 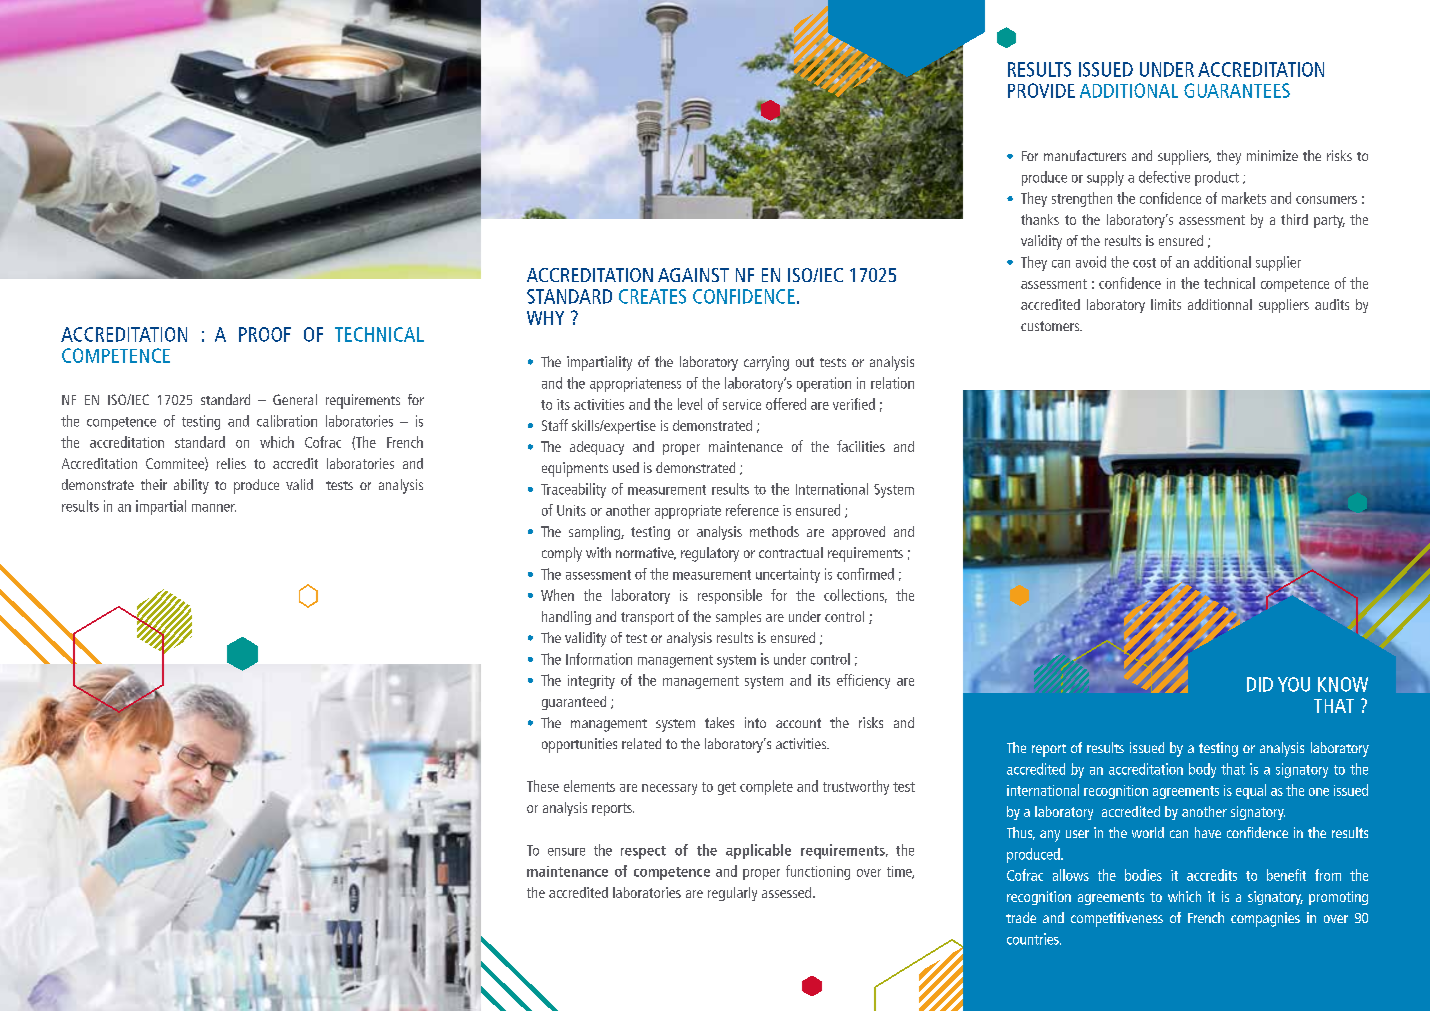 What do you see at coordinates (766, 363) in the page?
I see `carrying` at bounding box center [766, 363].
